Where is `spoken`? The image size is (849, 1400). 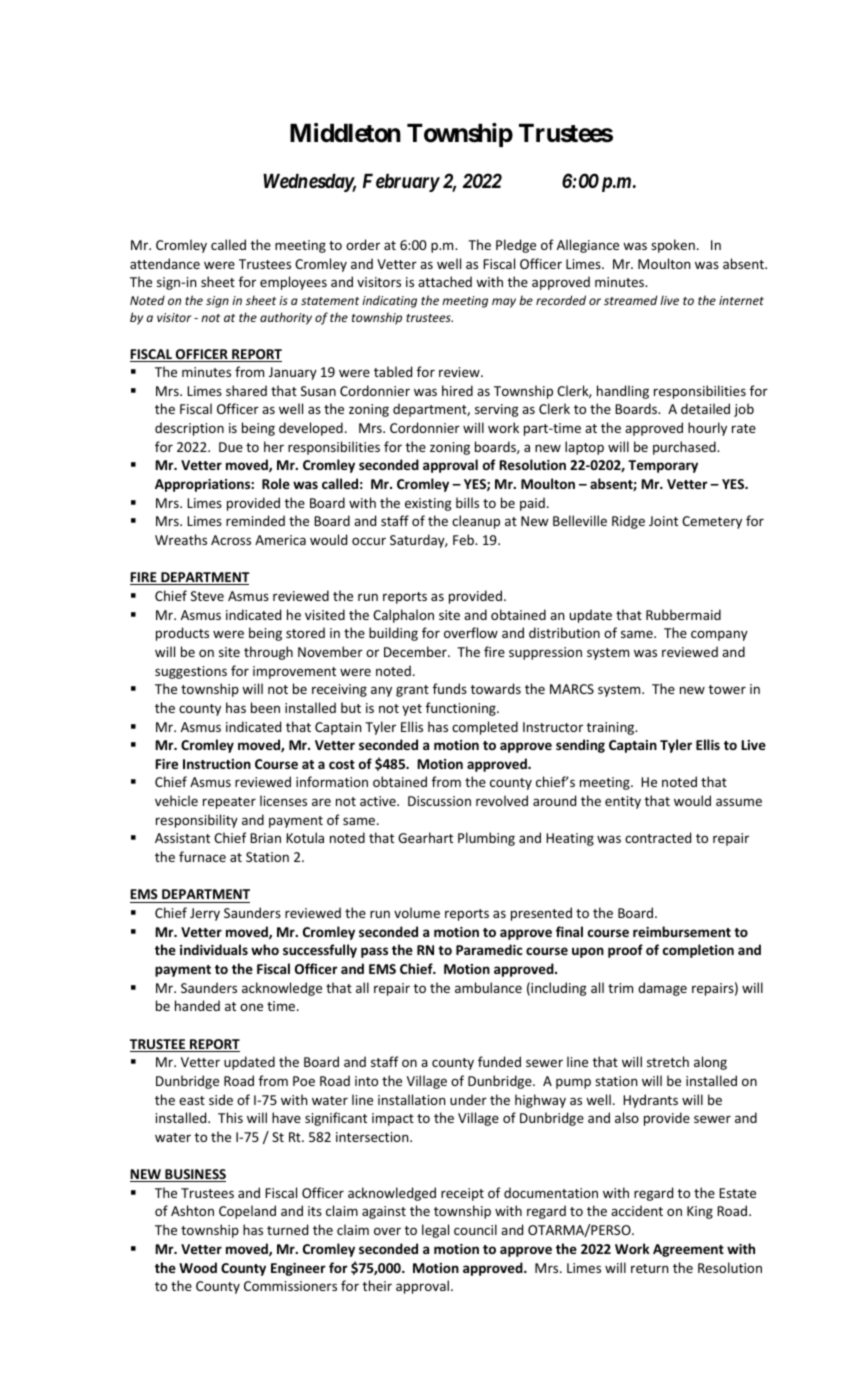 spoken is located at coordinates (673, 246).
